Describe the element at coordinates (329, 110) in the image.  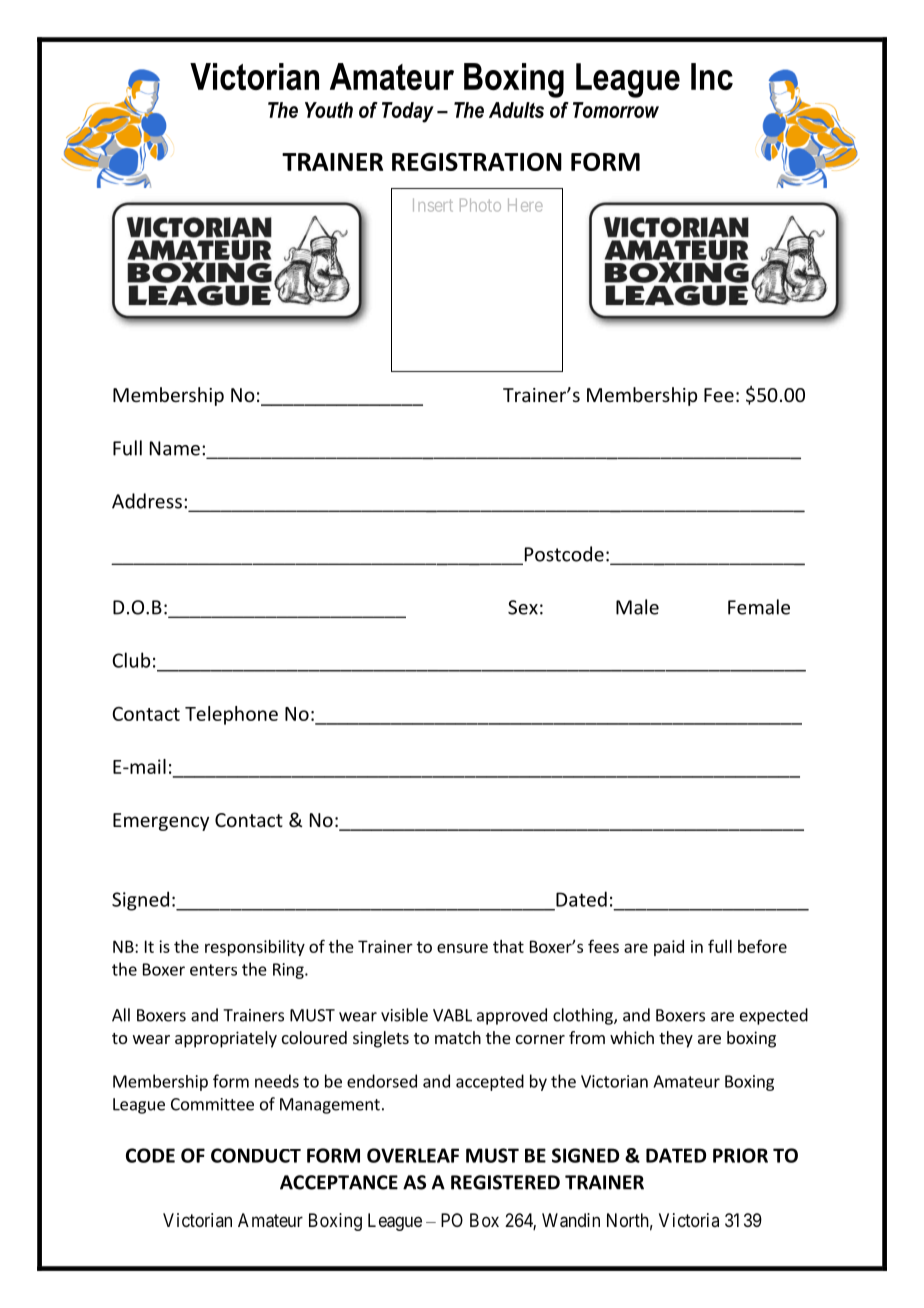
I see `Youth` at that location.
